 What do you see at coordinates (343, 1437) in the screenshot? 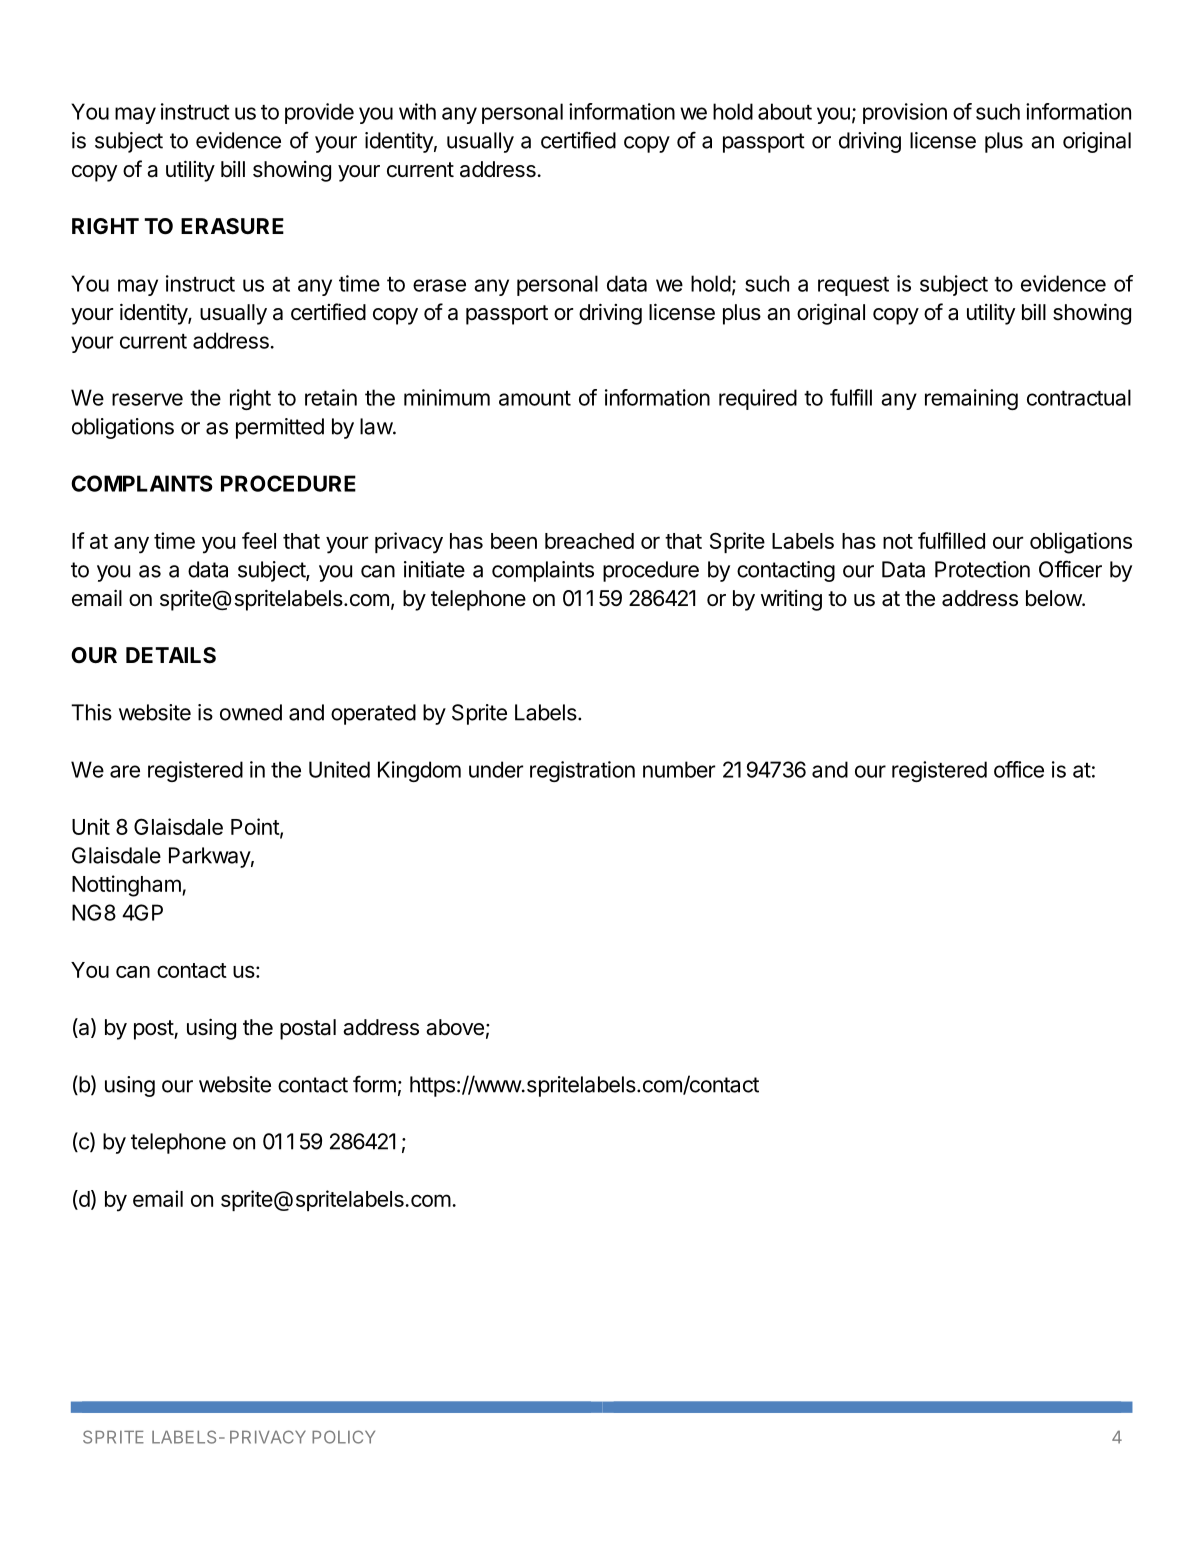
I see `POLICY` at bounding box center [343, 1437].
